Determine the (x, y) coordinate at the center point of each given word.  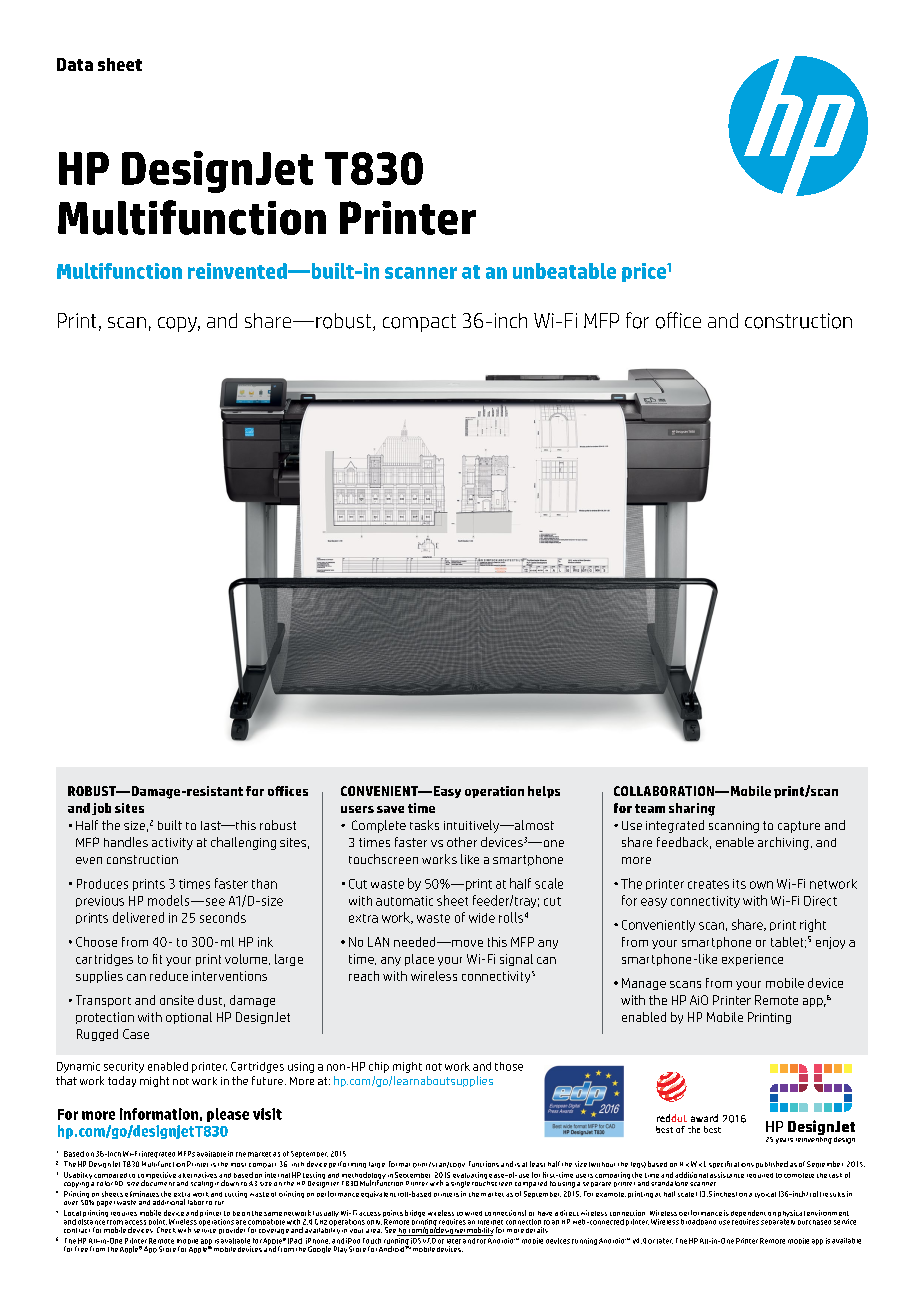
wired (473, 1213)
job (101, 809)
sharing (692, 809)
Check (166, 1230)
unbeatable (564, 271)
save (390, 809)
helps (544, 792)
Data (75, 64)
